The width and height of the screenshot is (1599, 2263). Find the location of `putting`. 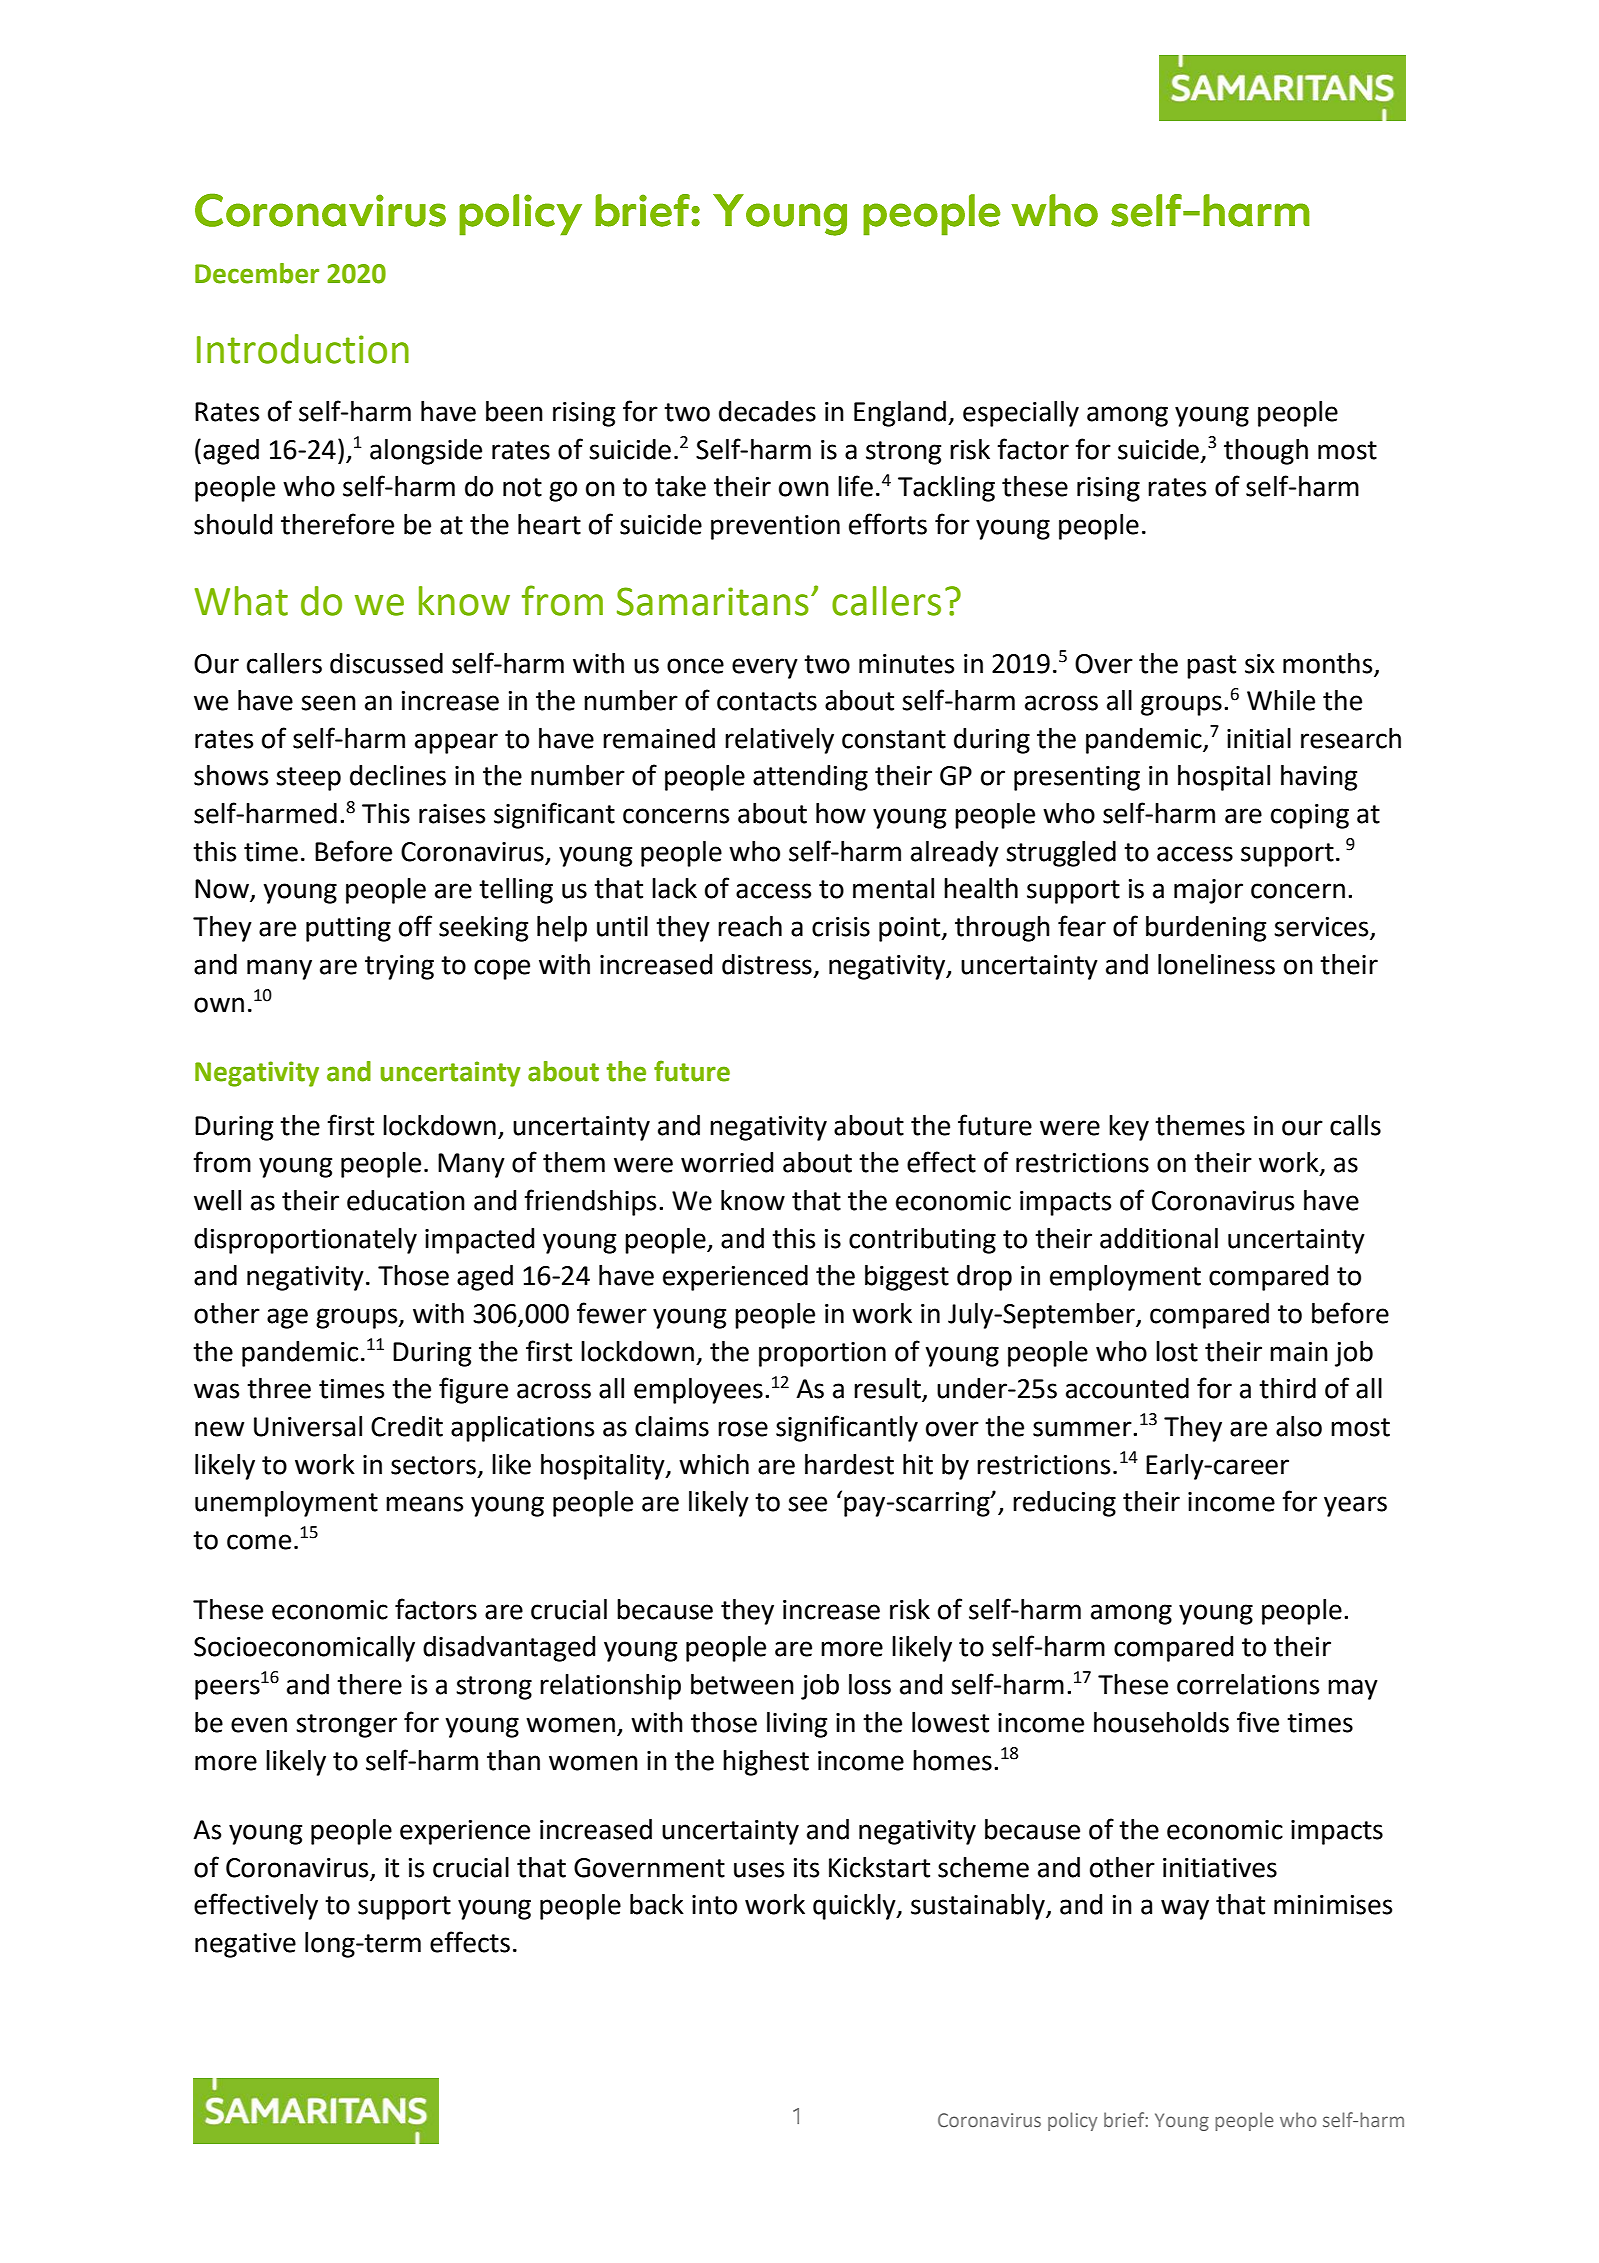

putting is located at coordinates (348, 929).
